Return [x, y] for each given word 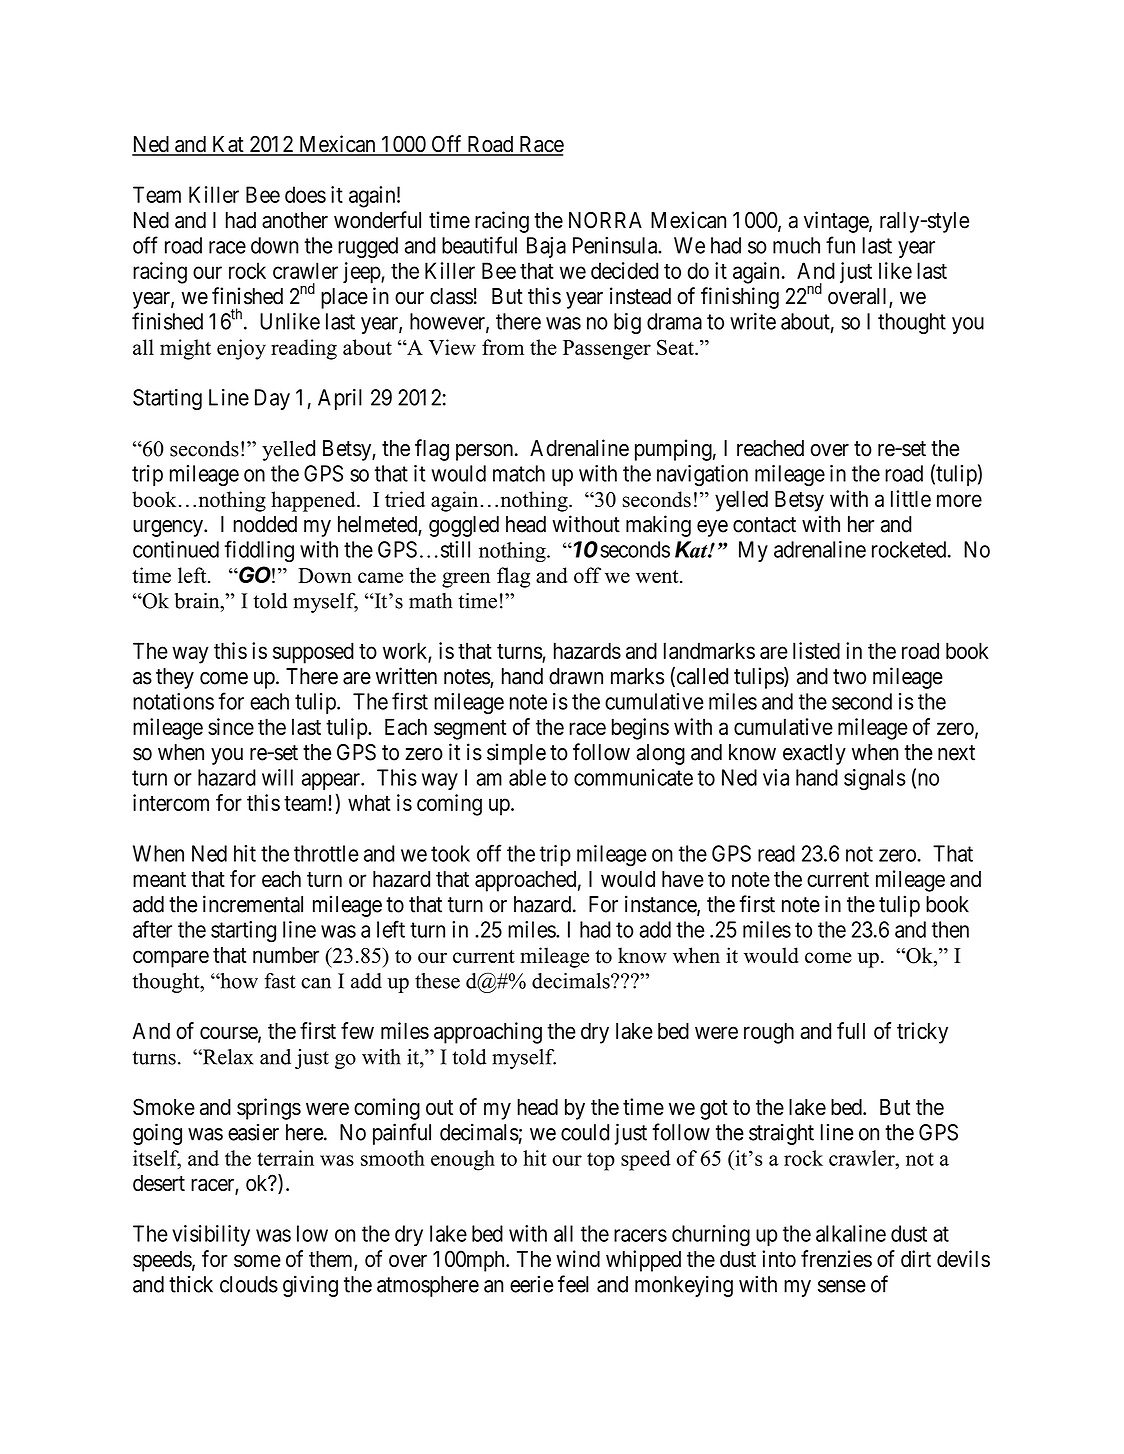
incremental [253, 904]
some [257, 1260]
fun [840, 245]
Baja [546, 247]
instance [661, 905]
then [950, 929]
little [911, 498]
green [466, 580]
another [295, 220]
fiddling [259, 551]
